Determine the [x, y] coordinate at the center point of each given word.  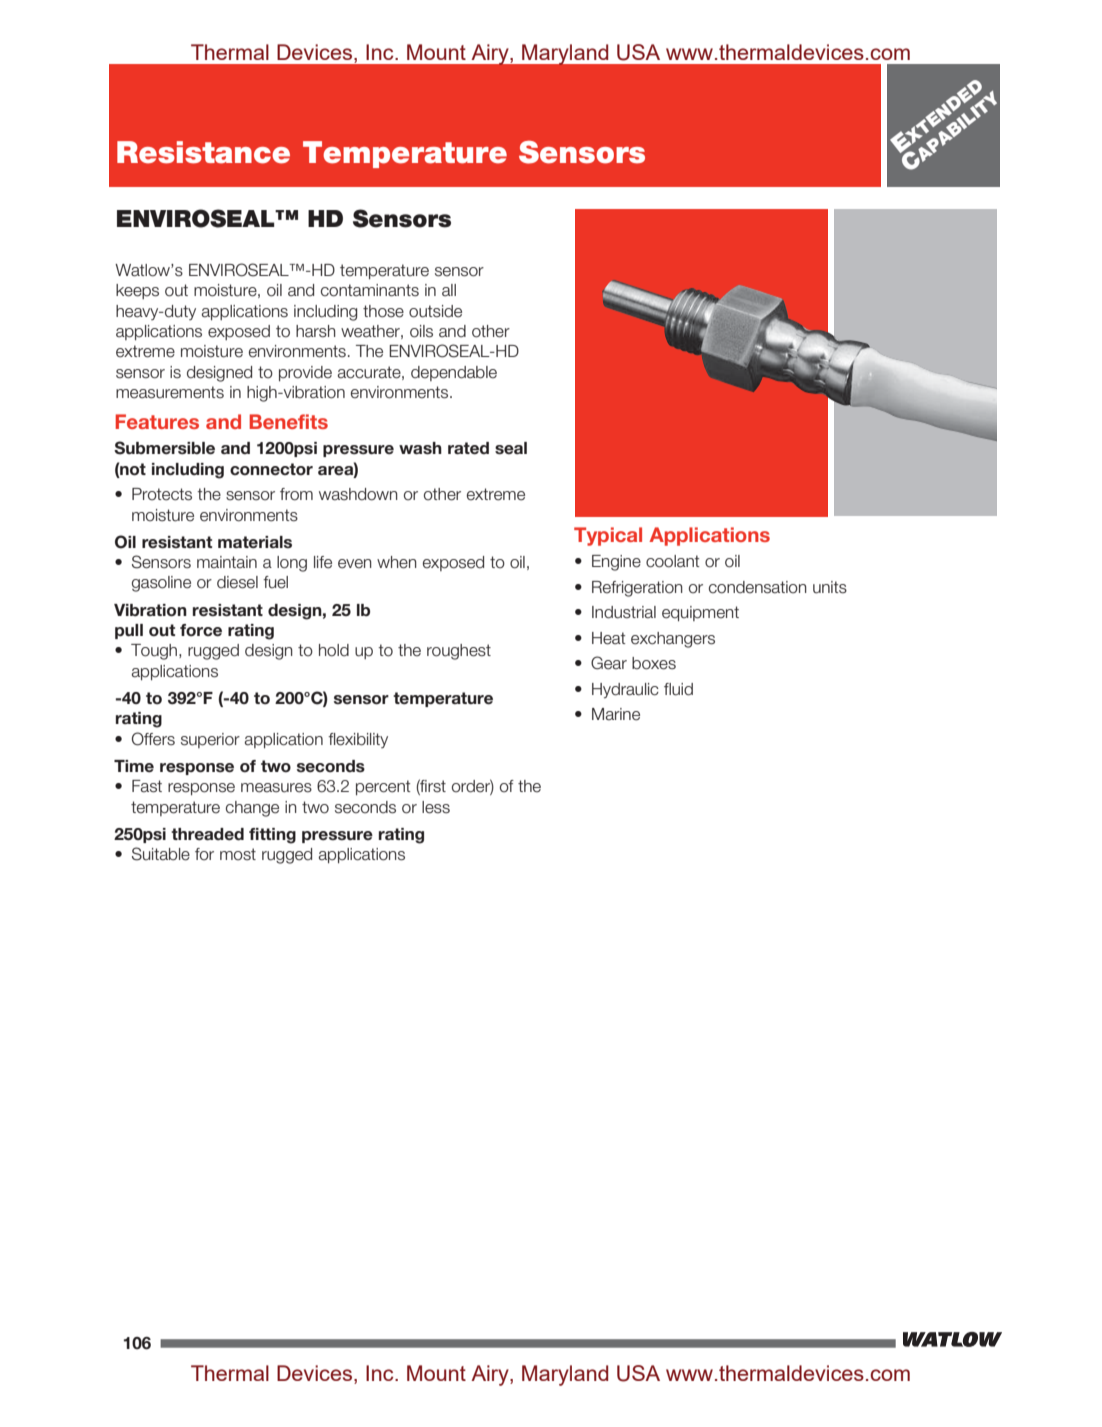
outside [435, 311]
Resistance [203, 152]
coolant [673, 561]
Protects [162, 494]
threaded [207, 834]
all [449, 290]
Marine [616, 714]
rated [468, 448]
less [436, 807]
